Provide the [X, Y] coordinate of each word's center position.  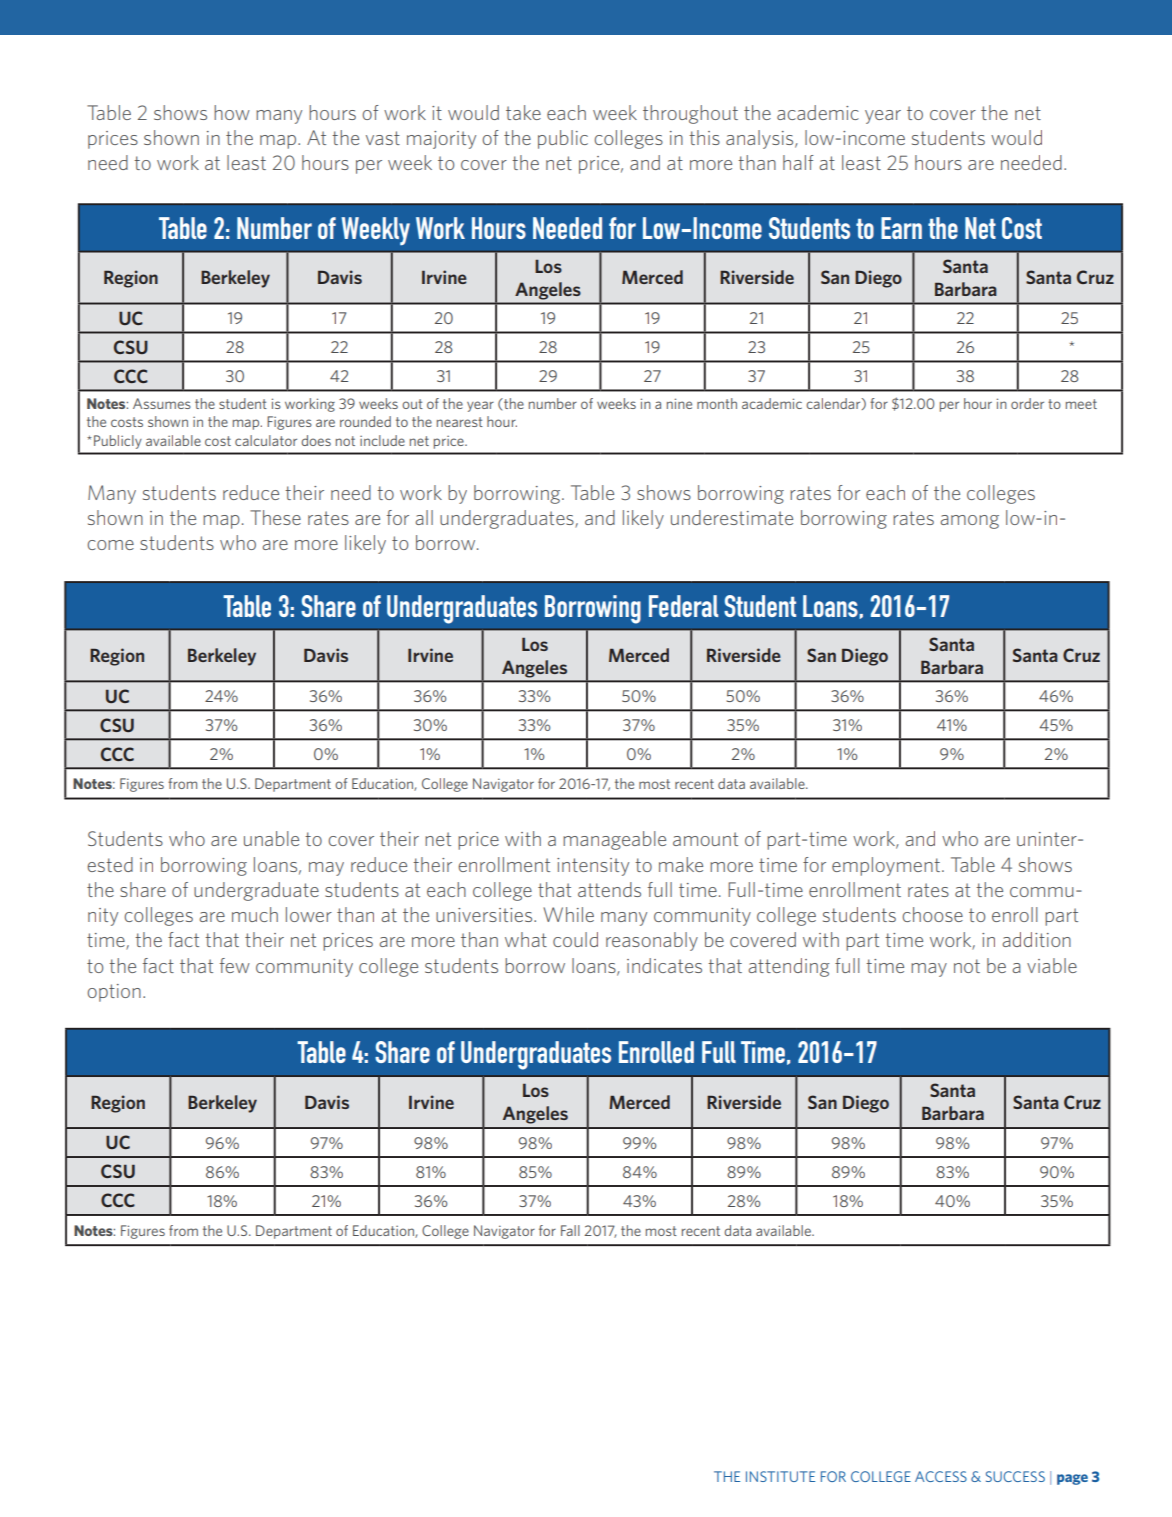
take [523, 112]
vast [383, 138]
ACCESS [941, 1476]
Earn [901, 228]
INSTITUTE [780, 1476]
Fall [570, 1230]
